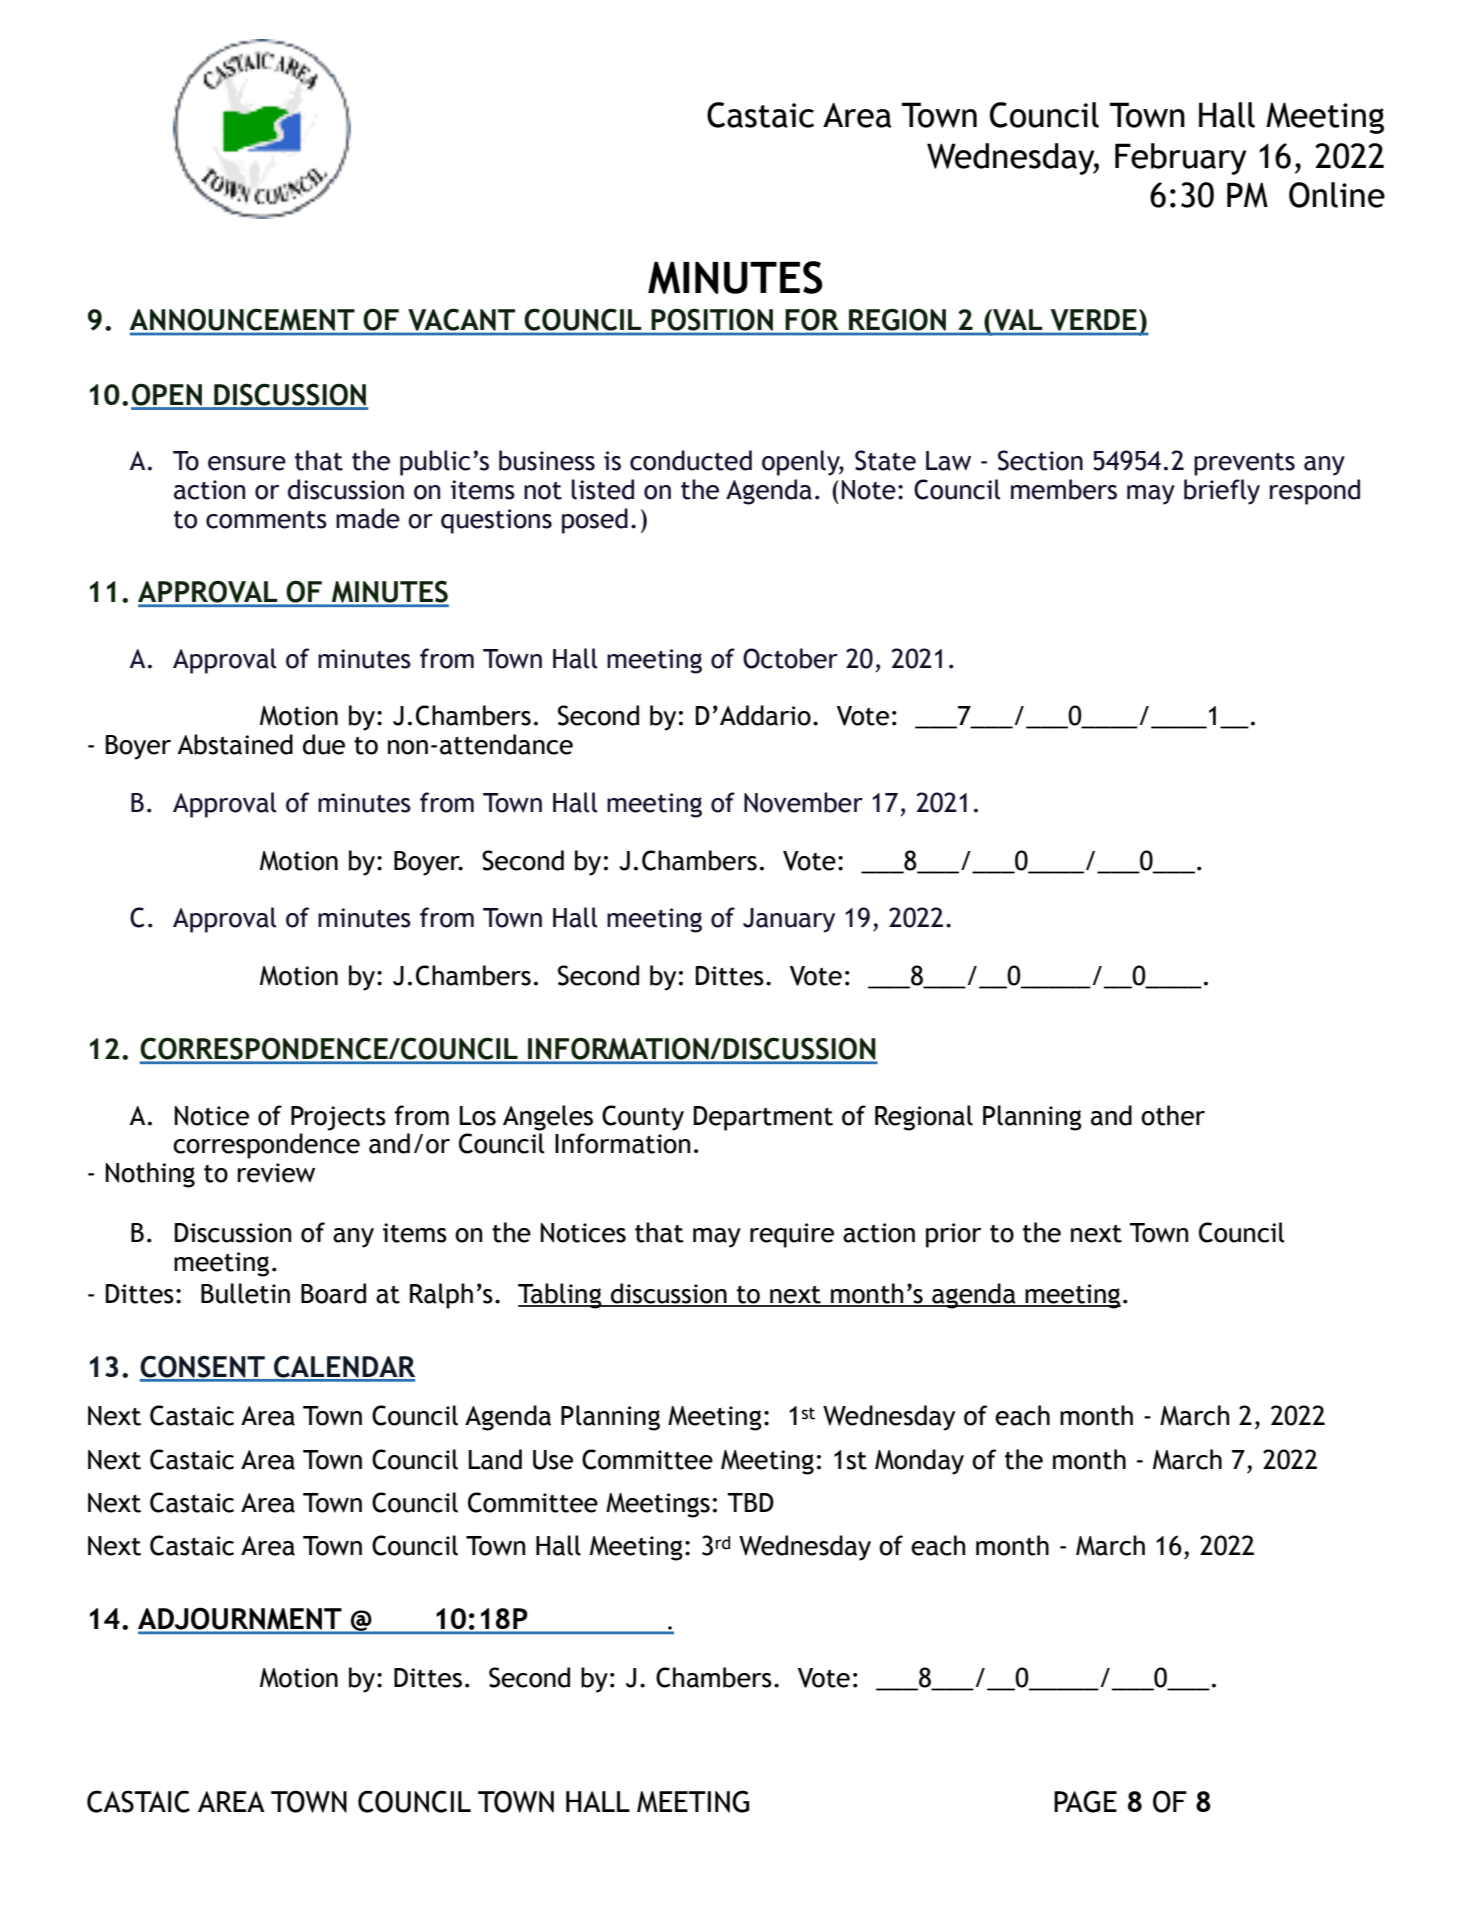 The image size is (1472, 1905). Describe the element at coordinates (792, 1235) in the screenshot. I see `require` at that location.
